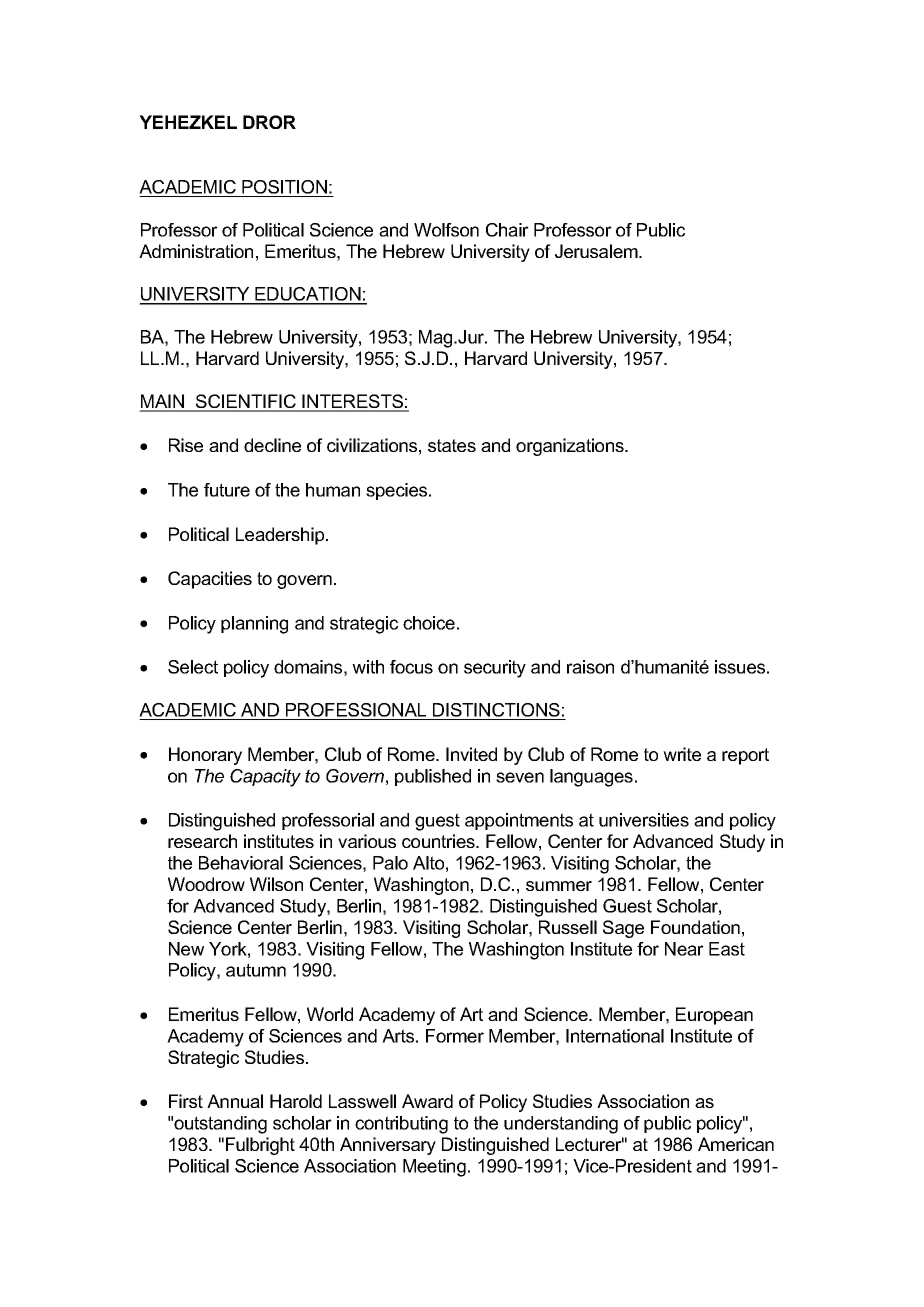 This page has height=1307, width=924. Describe the element at coordinates (452, 445) in the page. I see `states` at that location.
